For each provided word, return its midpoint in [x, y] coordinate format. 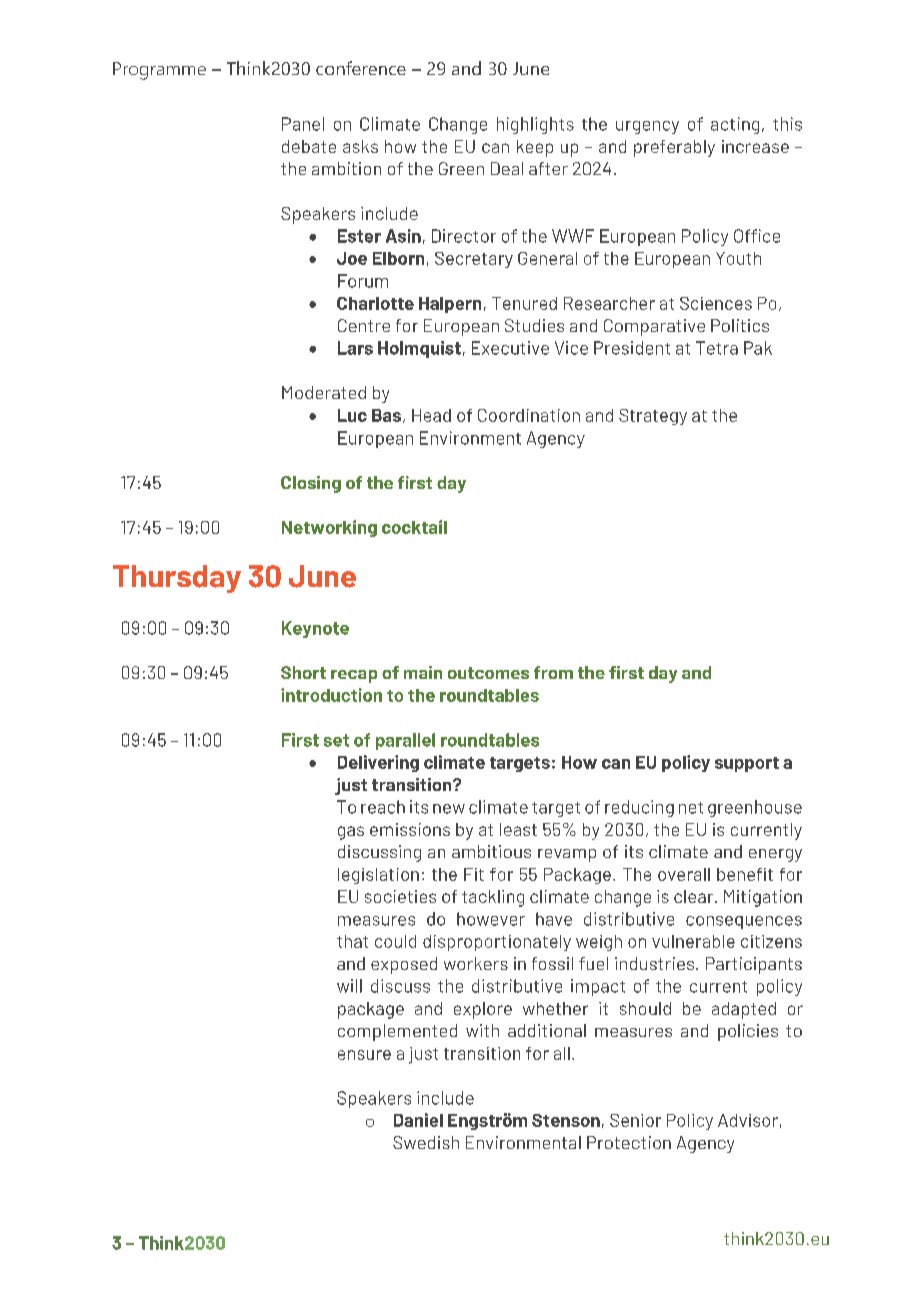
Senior [635, 1120]
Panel [303, 124]
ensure [364, 1055]
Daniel [418, 1120]
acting [735, 125]
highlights [535, 125]
